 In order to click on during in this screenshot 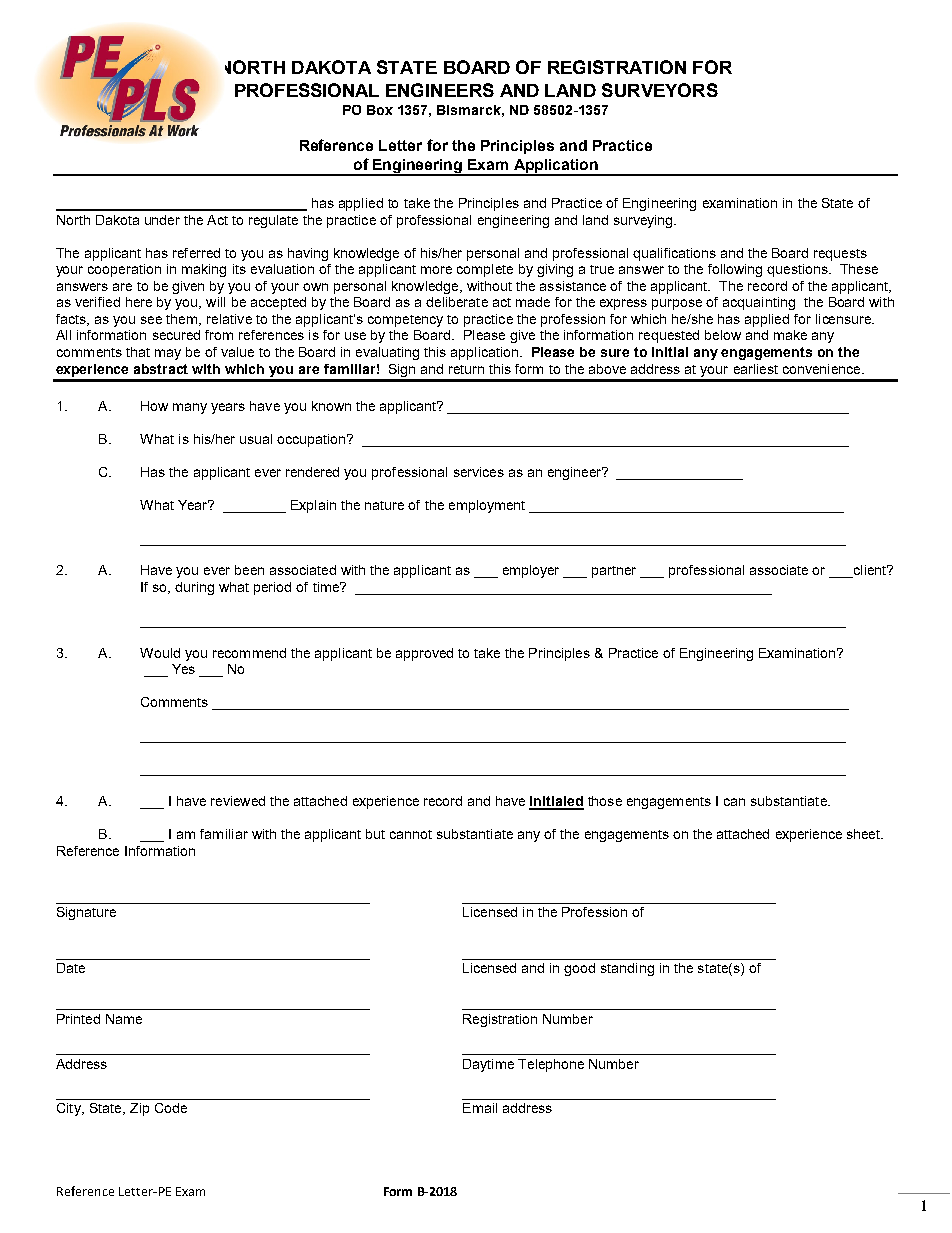, I will do `click(194, 588)`.
